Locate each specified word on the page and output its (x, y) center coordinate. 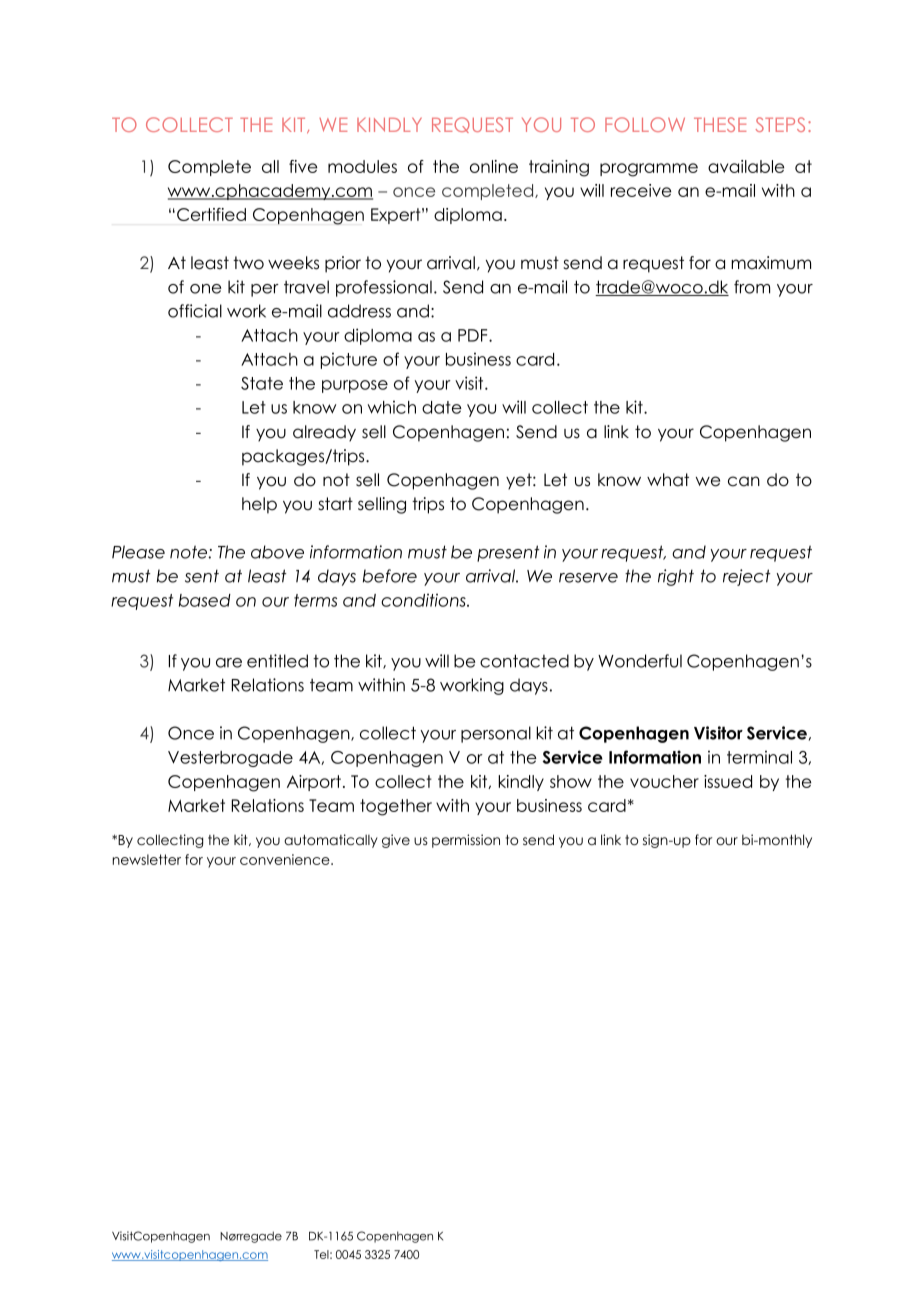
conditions (424, 600)
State (262, 383)
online (494, 166)
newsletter (147, 859)
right (676, 577)
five (303, 166)
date (442, 407)
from (752, 287)
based (205, 600)
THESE (720, 124)
